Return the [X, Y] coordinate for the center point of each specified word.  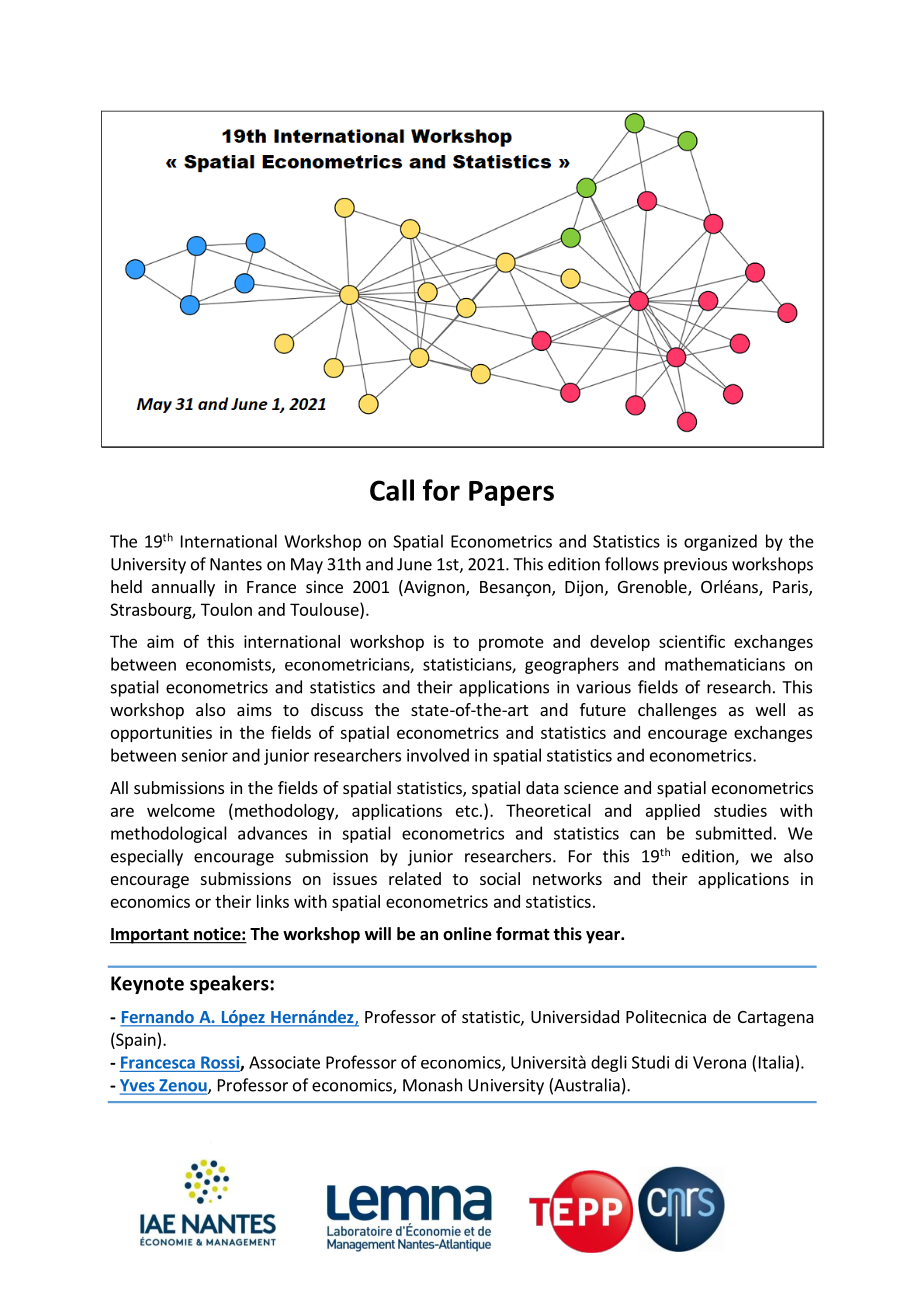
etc [467, 811]
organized [720, 542]
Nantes [236, 564]
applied [673, 812]
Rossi [221, 1063]
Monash [432, 1085]
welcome [181, 810]
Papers [511, 493]
